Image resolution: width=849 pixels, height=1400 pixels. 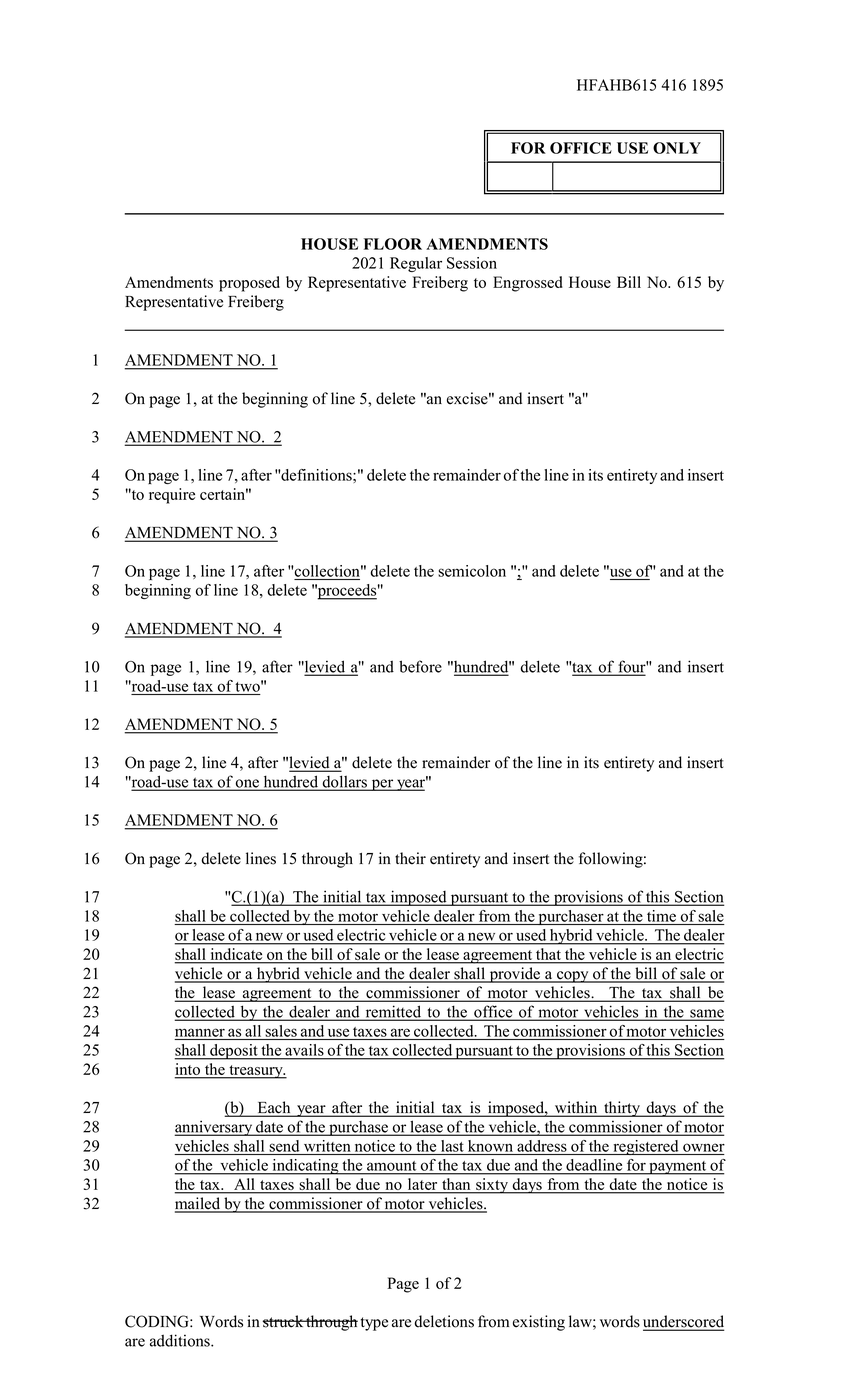 What do you see at coordinates (382, 785) in the page?
I see `per` at bounding box center [382, 785].
